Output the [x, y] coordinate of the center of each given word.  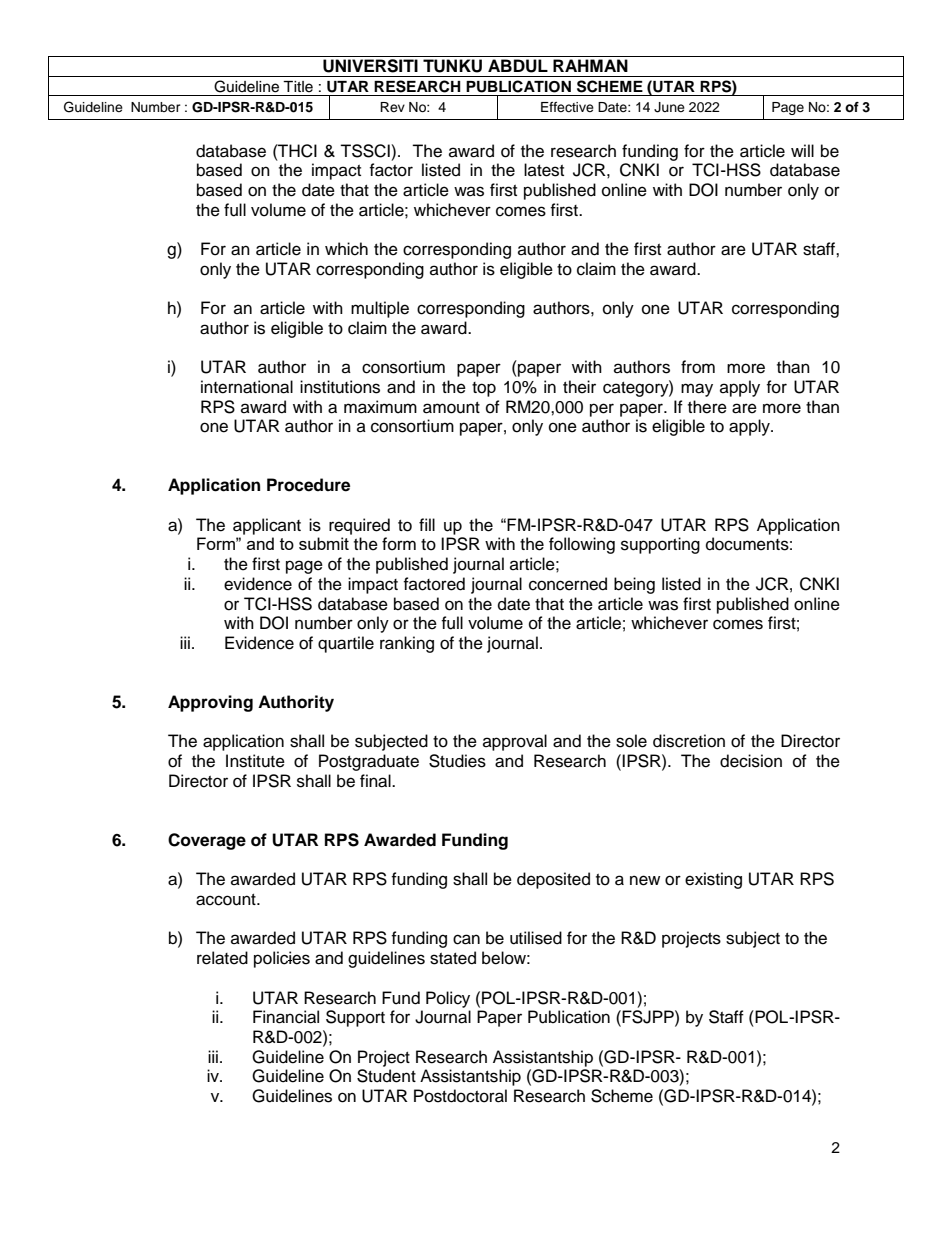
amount [451, 408]
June [669, 107]
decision [751, 761]
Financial [286, 1017]
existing [713, 880]
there [707, 407]
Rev [392, 107]
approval [515, 742]
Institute [255, 761]
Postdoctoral [460, 1096]
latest [544, 170]
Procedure [308, 485]
